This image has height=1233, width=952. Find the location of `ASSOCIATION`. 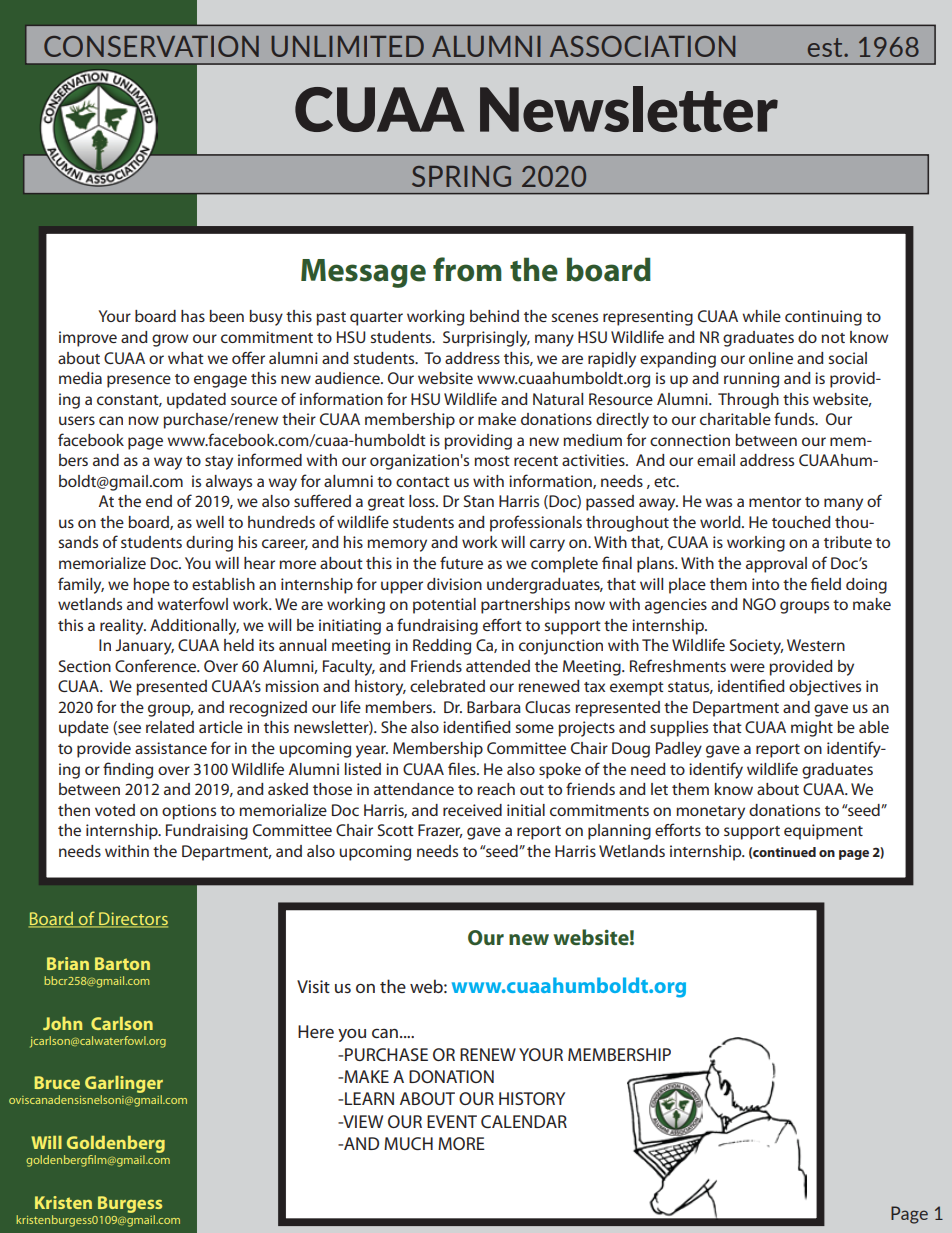

ASSOCIATION is located at coordinates (642, 46).
